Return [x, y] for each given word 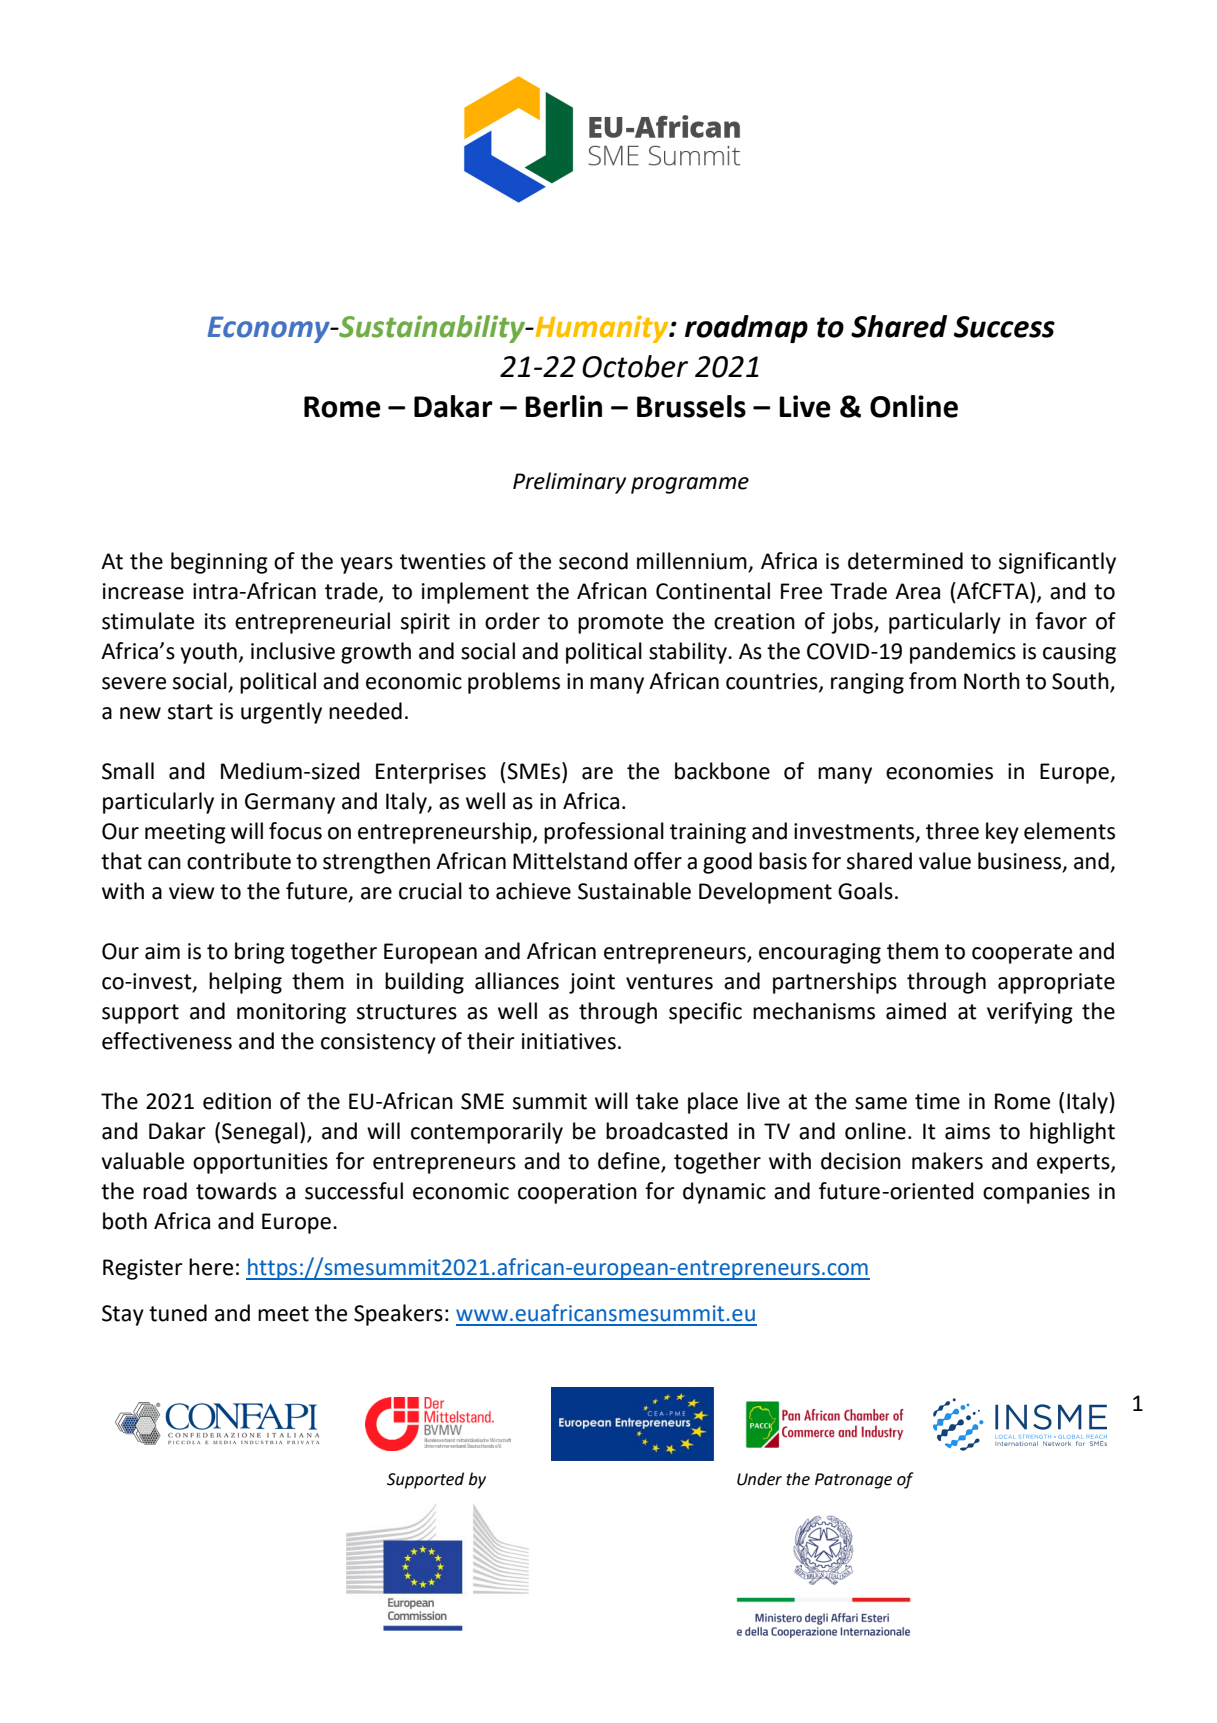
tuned [178, 1313]
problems [514, 683]
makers [947, 1161]
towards [236, 1191]
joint [592, 983]
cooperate [1022, 954]
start [190, 712]
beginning [219, 563]
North [992, 681]
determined [905, 561]
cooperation [577, 1193]
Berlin [563, 406]
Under [759, 1479]
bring [260, 953]
